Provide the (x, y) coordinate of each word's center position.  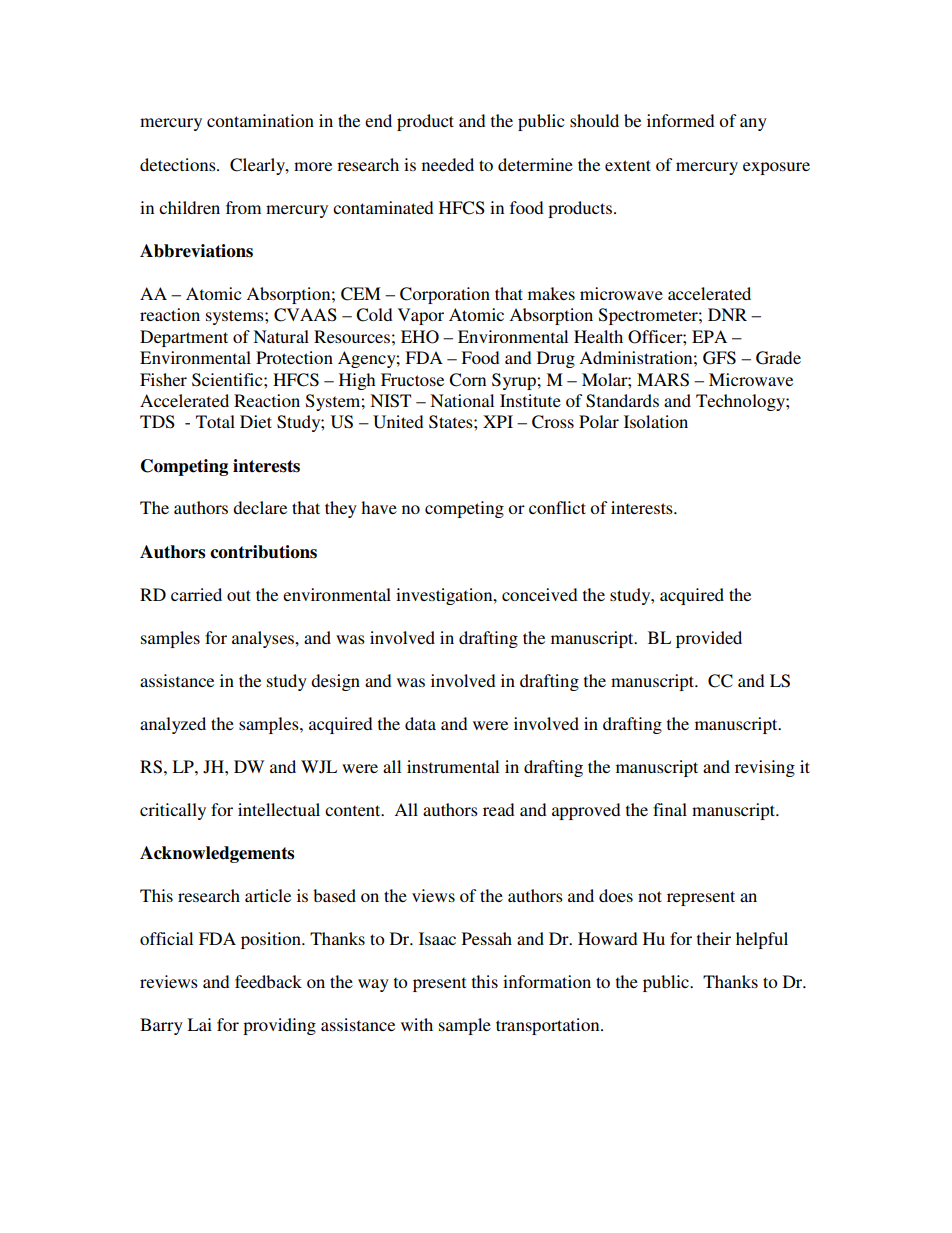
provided (709, 639)
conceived (540, 594)
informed (681, 120)
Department (184, 338)
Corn (467, 380)
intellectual (279, 809)
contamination (260, 120)
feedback (268, 981)
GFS (719, 358)
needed (448, 164)
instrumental (453, 766)
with (417, 1024)
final (670, 809)
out (239, 595)
